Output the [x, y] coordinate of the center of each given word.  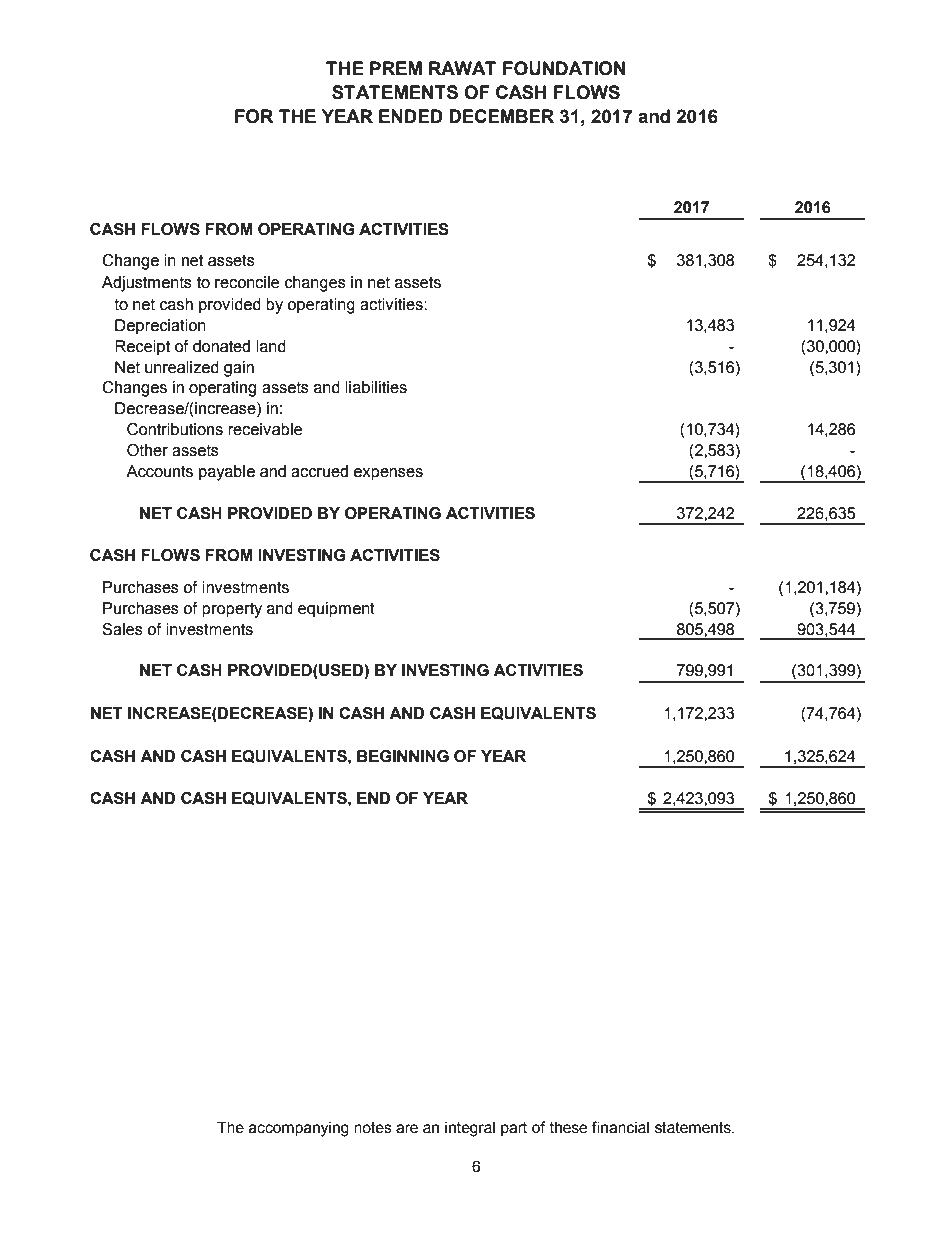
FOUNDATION [564, 68]
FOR [254, 116]
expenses [388, 474]
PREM [396, 68]
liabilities [376, 387]
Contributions [175, 429]
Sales [122, 629]
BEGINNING [403, 756]
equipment [336, 610]
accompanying [299, 1129]
